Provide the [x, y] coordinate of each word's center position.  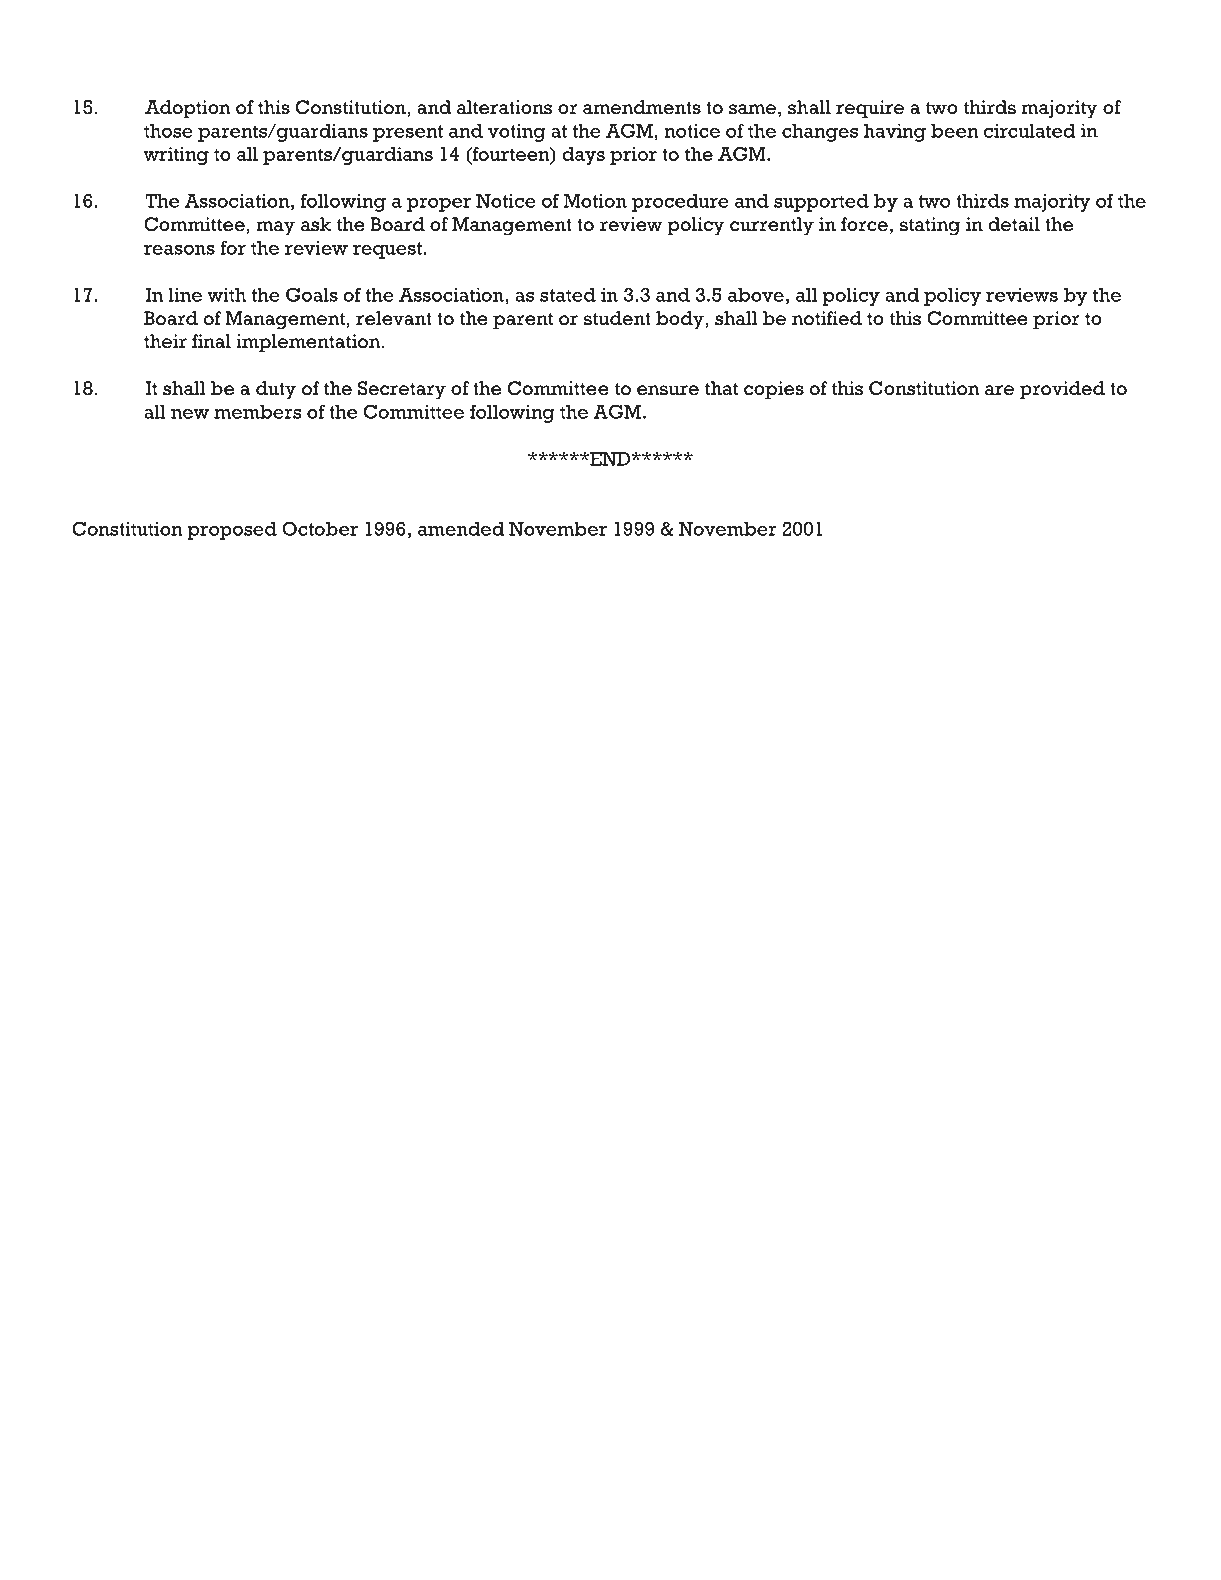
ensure [668, 390]
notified [827, 318]
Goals [312, 295]
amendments [642, 107]
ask [316, 224]
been [955, 131]
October [320, 528]
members [258, 412]
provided [1062, 390]
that [721, 388]
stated [568, 295]
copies [774, 390]
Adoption [188, 109]
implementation [309, 343]
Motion [595, 201]
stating [930, 226]
